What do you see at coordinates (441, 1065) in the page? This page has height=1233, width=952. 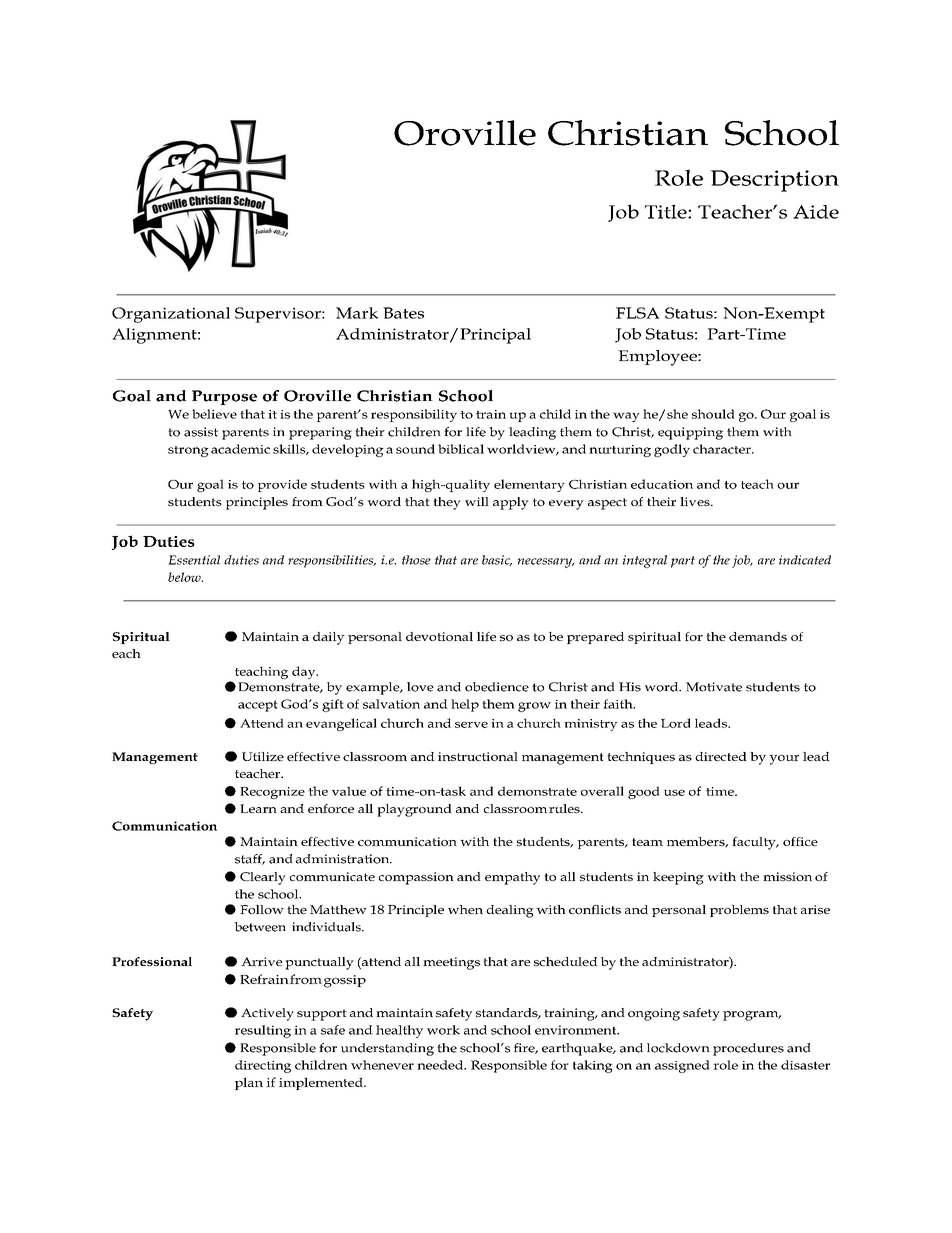 I see `needed` at bounding box center [441, 1065].
